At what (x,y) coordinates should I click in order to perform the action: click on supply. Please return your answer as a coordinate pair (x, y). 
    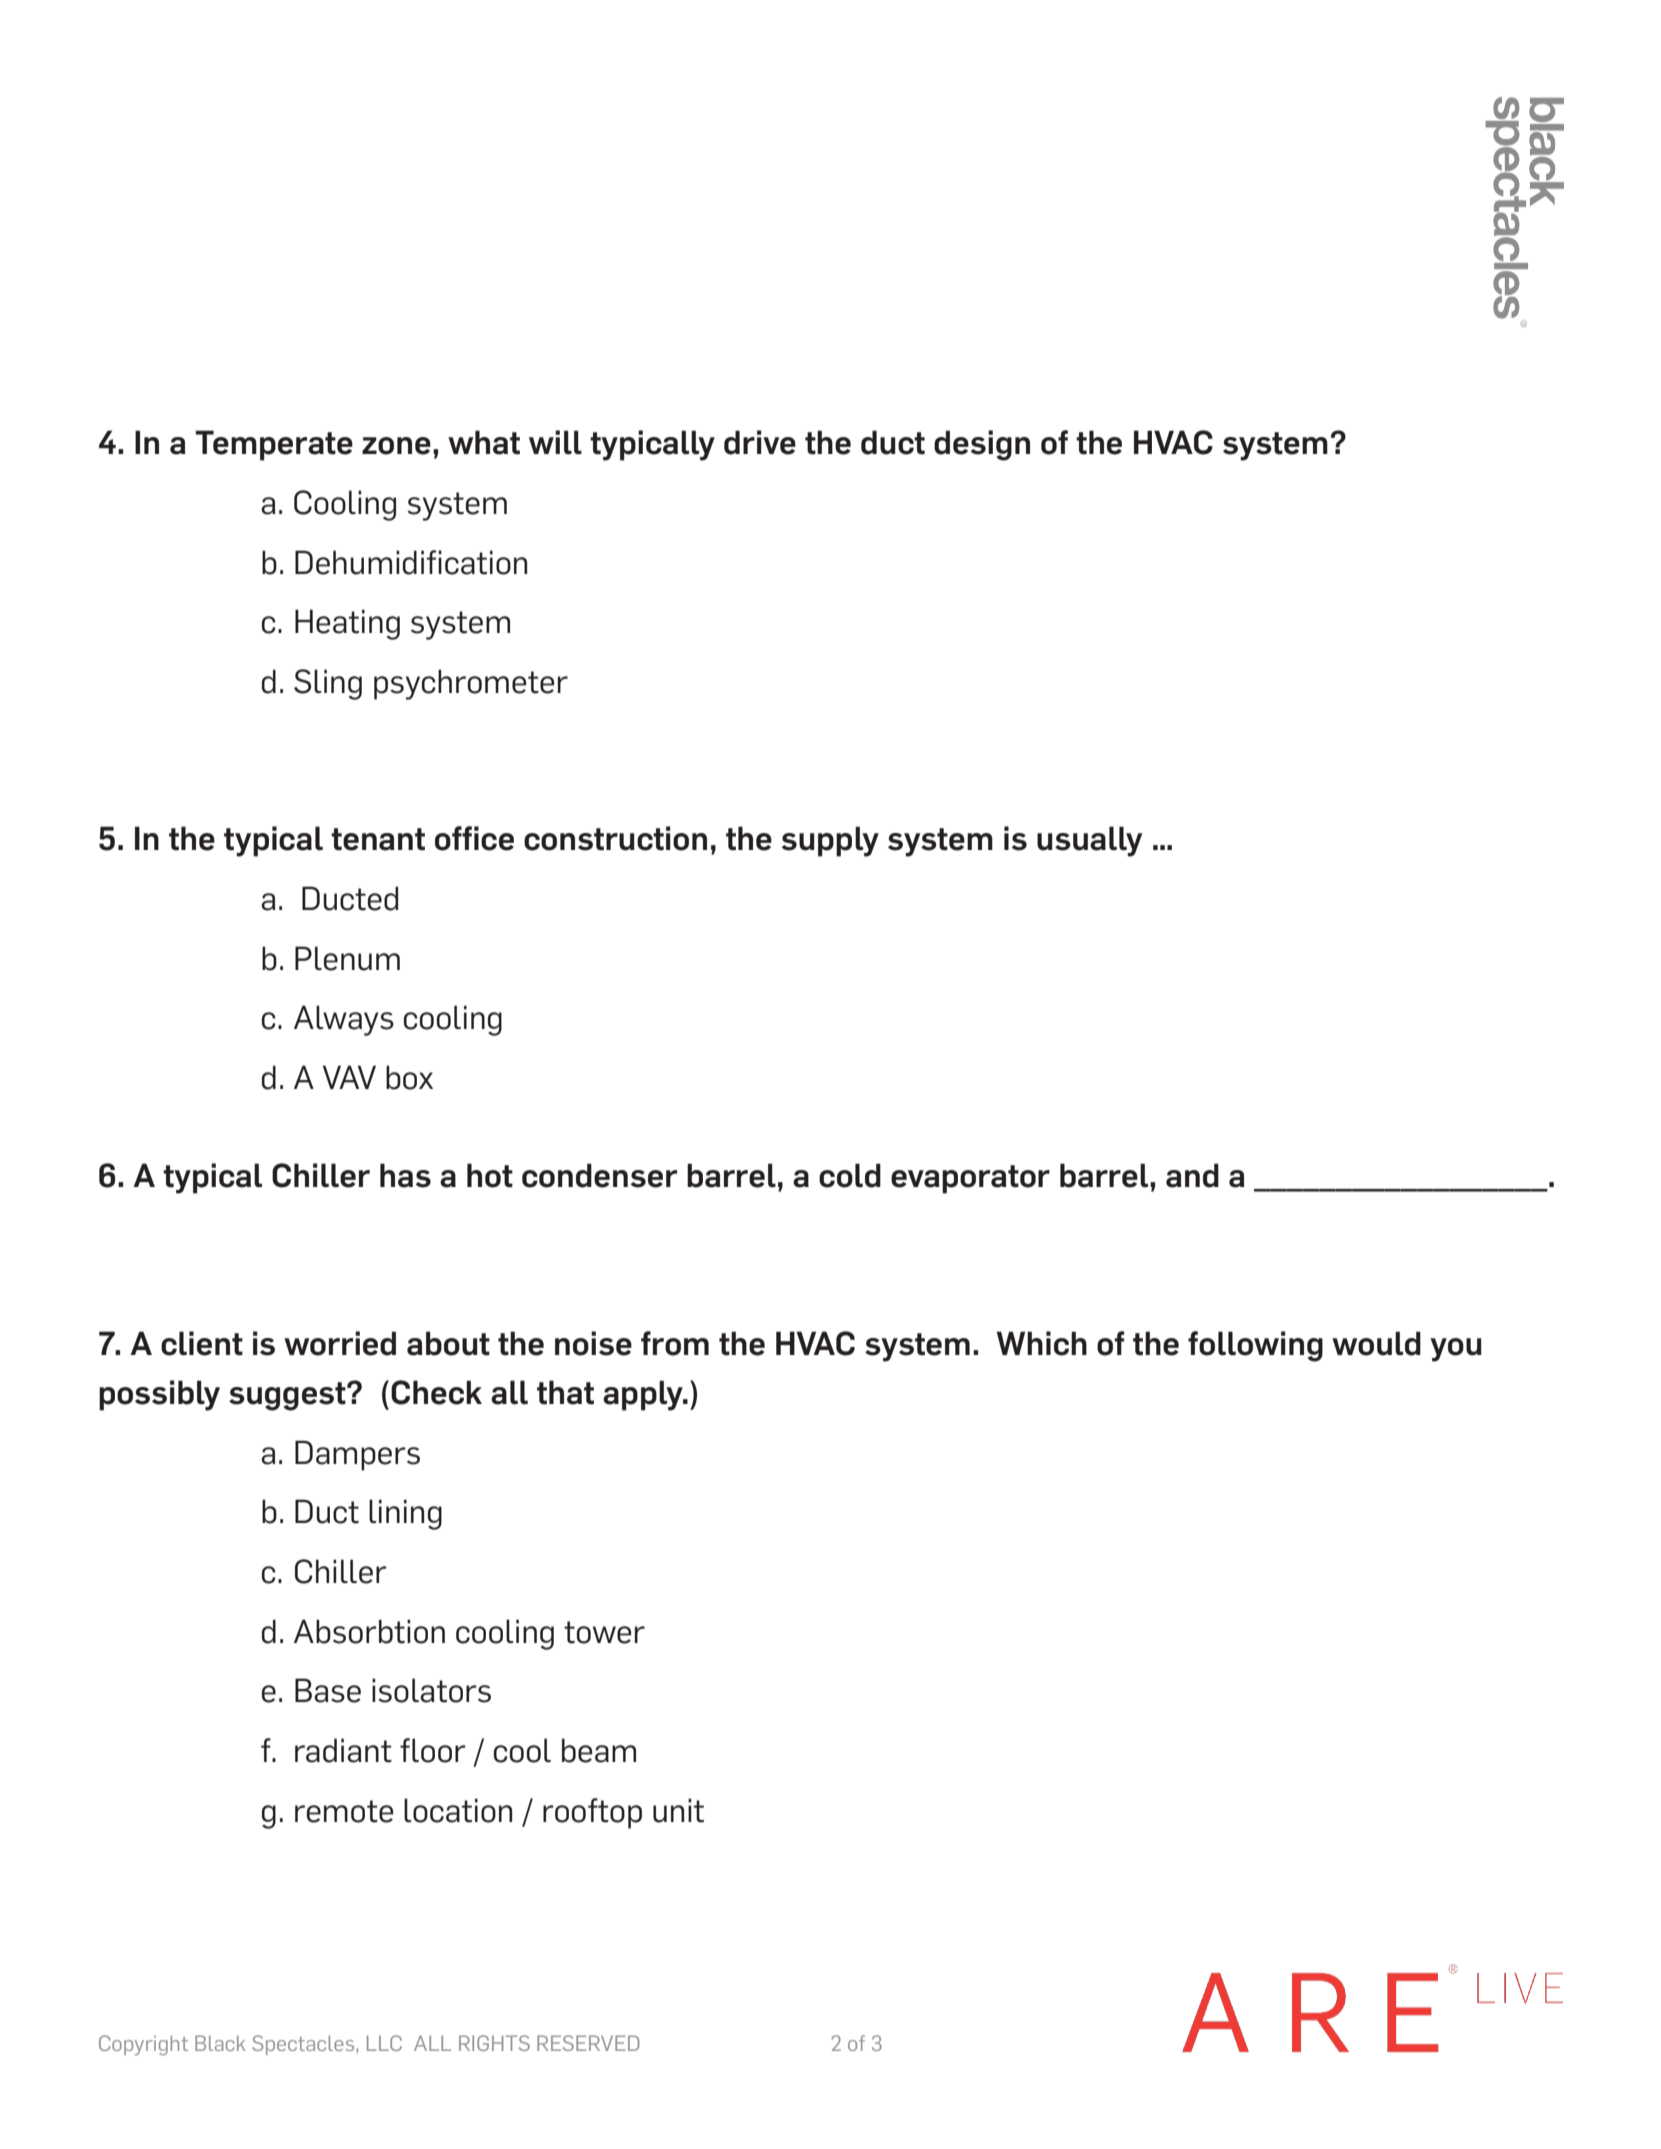
    Looking at the image, I should click on (830, 841).
